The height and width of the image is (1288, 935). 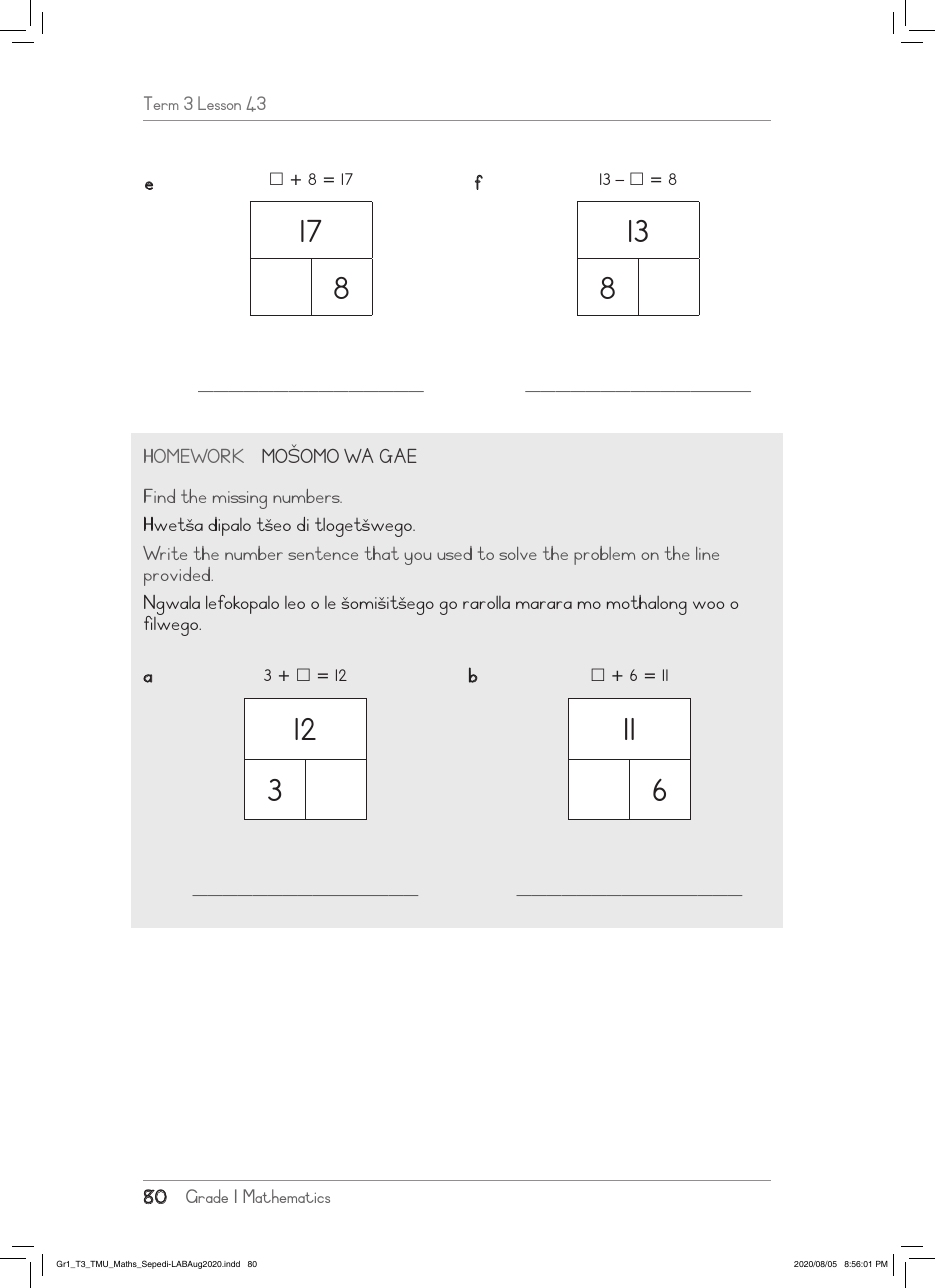 I want to click on Term, so click(x=161, y=103).
